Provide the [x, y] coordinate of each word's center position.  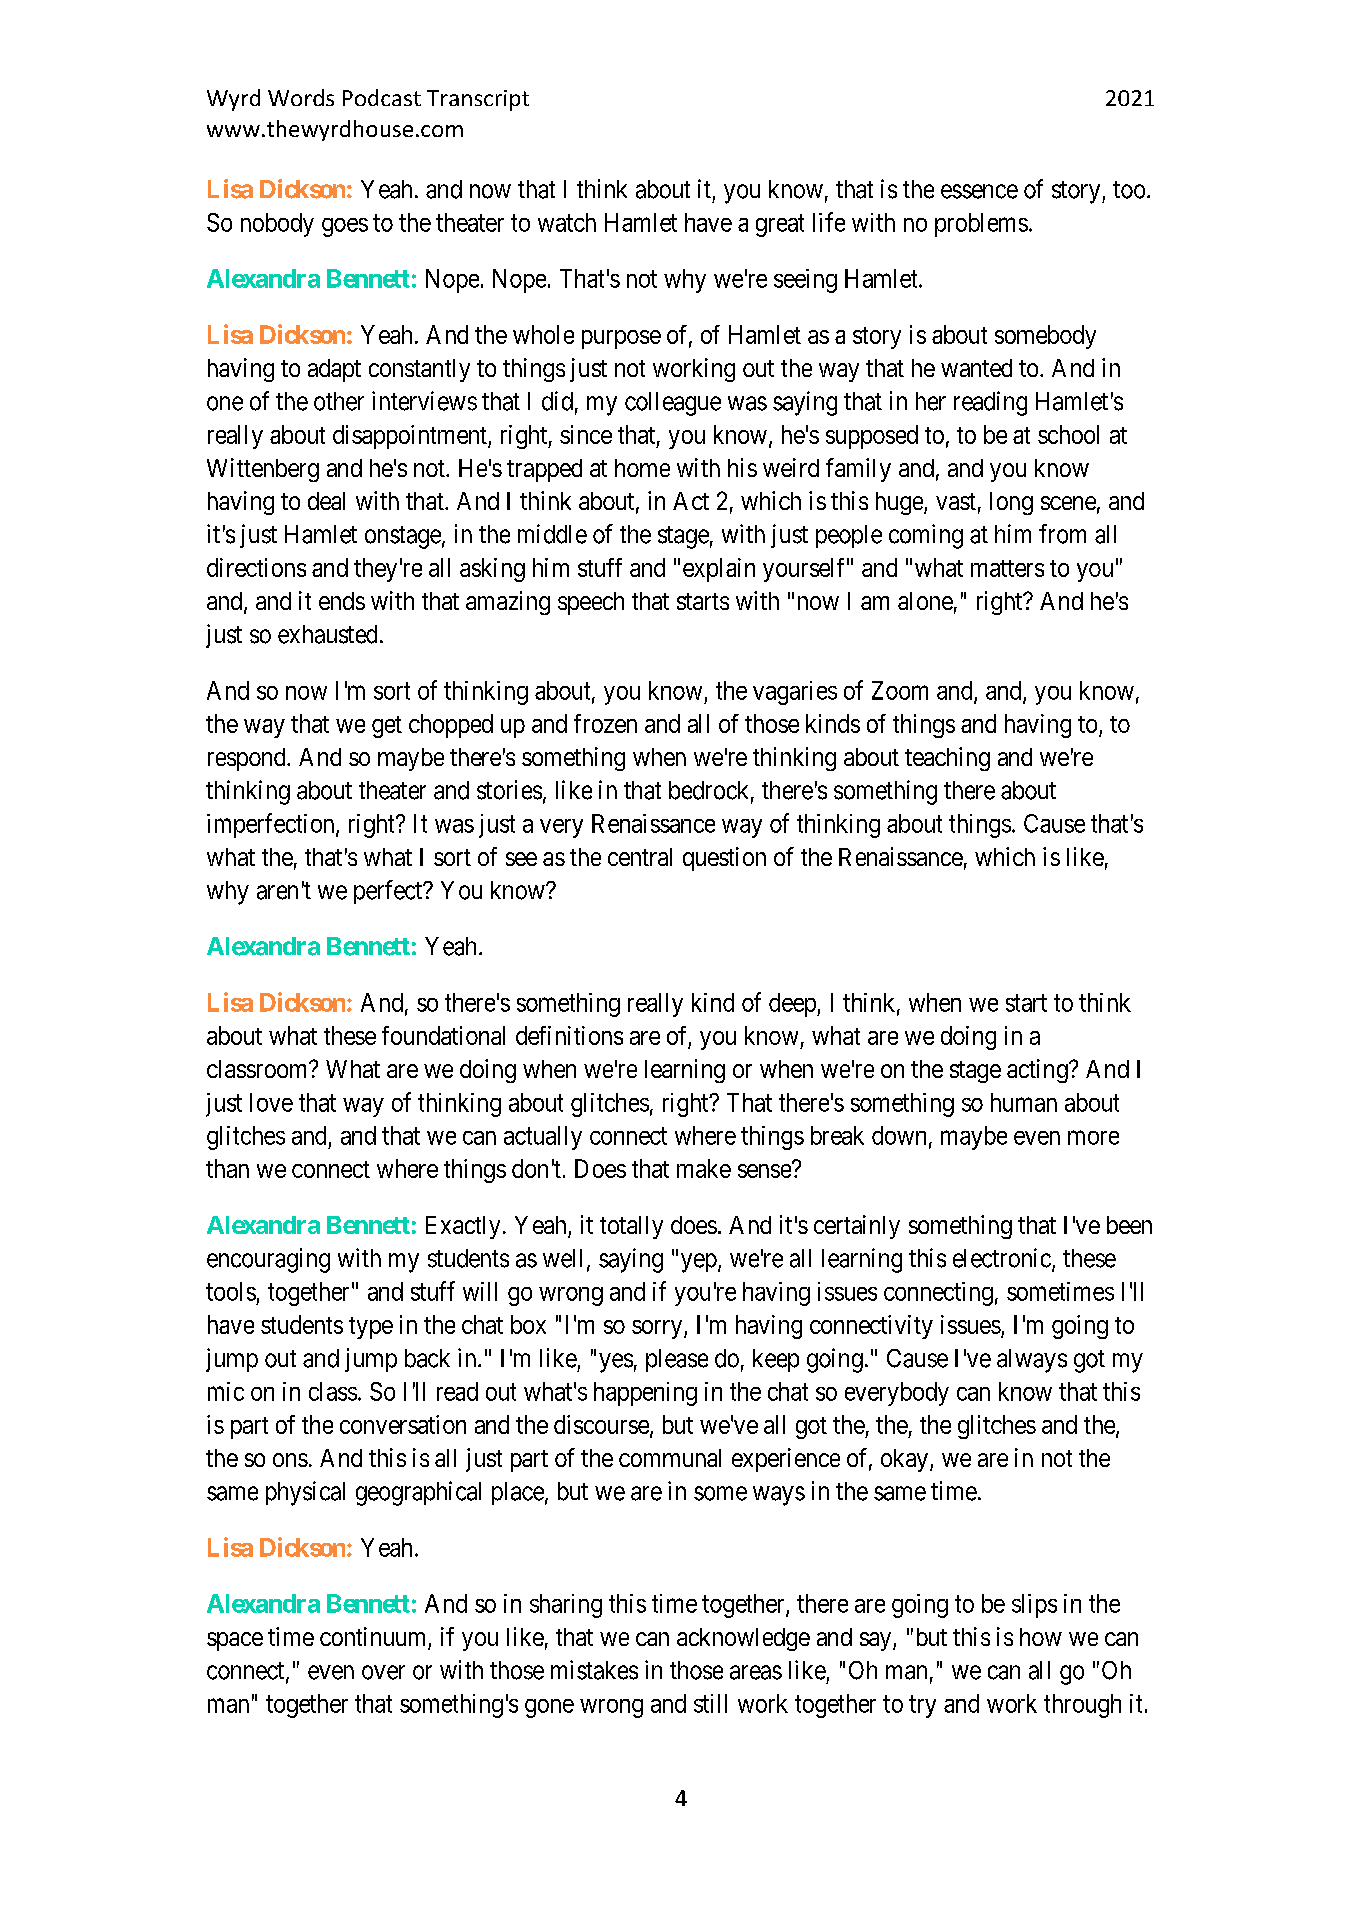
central [640, 857]
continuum [374, 1638]
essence [979, 191]
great [780, 225]
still [710, 1703]
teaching [947, 759]
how [1041, 1637]
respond [248, 759]
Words [301, 97]
